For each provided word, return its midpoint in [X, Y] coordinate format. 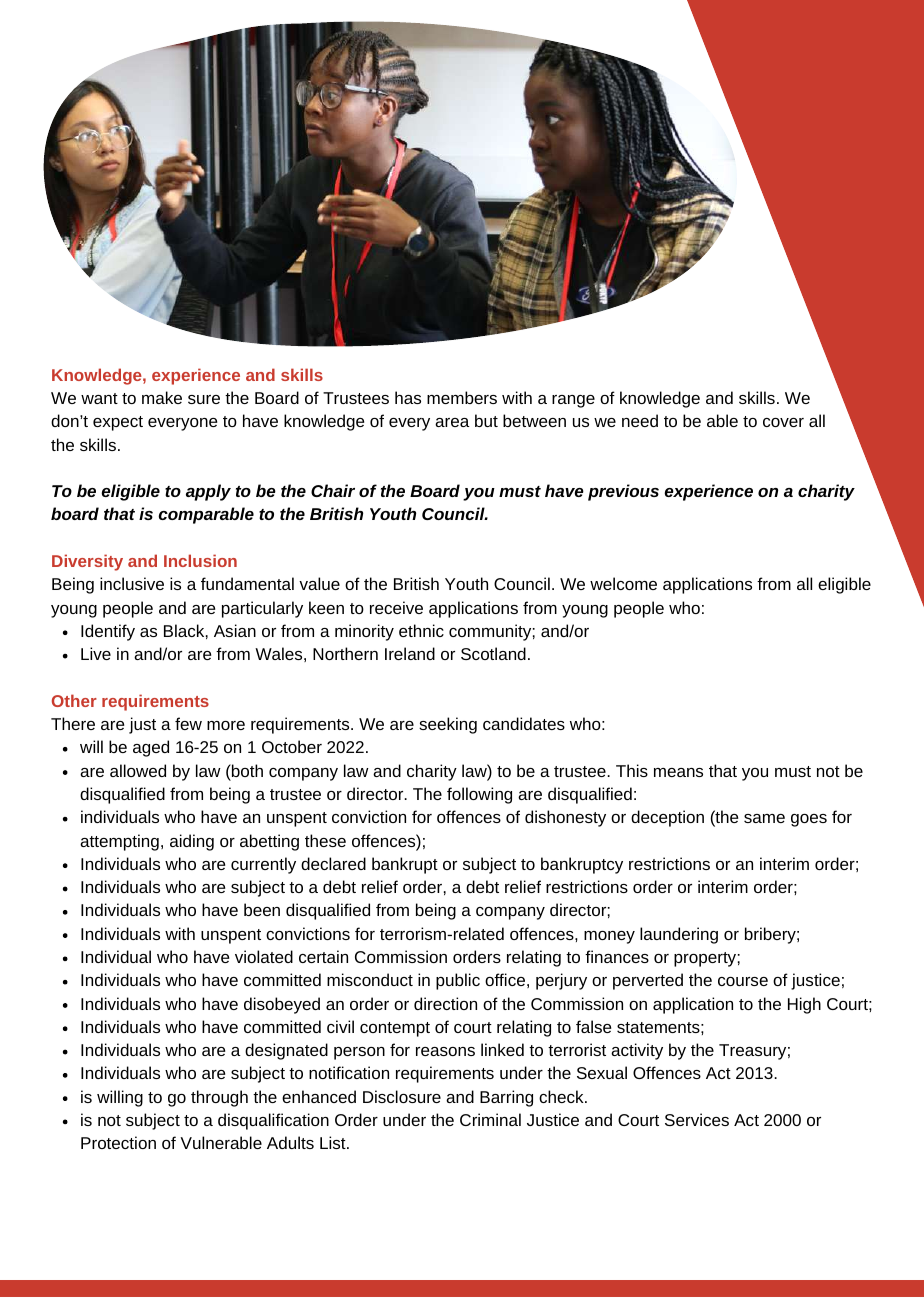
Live [96, 653]
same [764, 818]
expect [118, 423]
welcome [623, 583]
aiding [192, 842]
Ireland [410, 653]
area [452, 422]
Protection [118, 1142]
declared [333, 863]
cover [783, 422]
